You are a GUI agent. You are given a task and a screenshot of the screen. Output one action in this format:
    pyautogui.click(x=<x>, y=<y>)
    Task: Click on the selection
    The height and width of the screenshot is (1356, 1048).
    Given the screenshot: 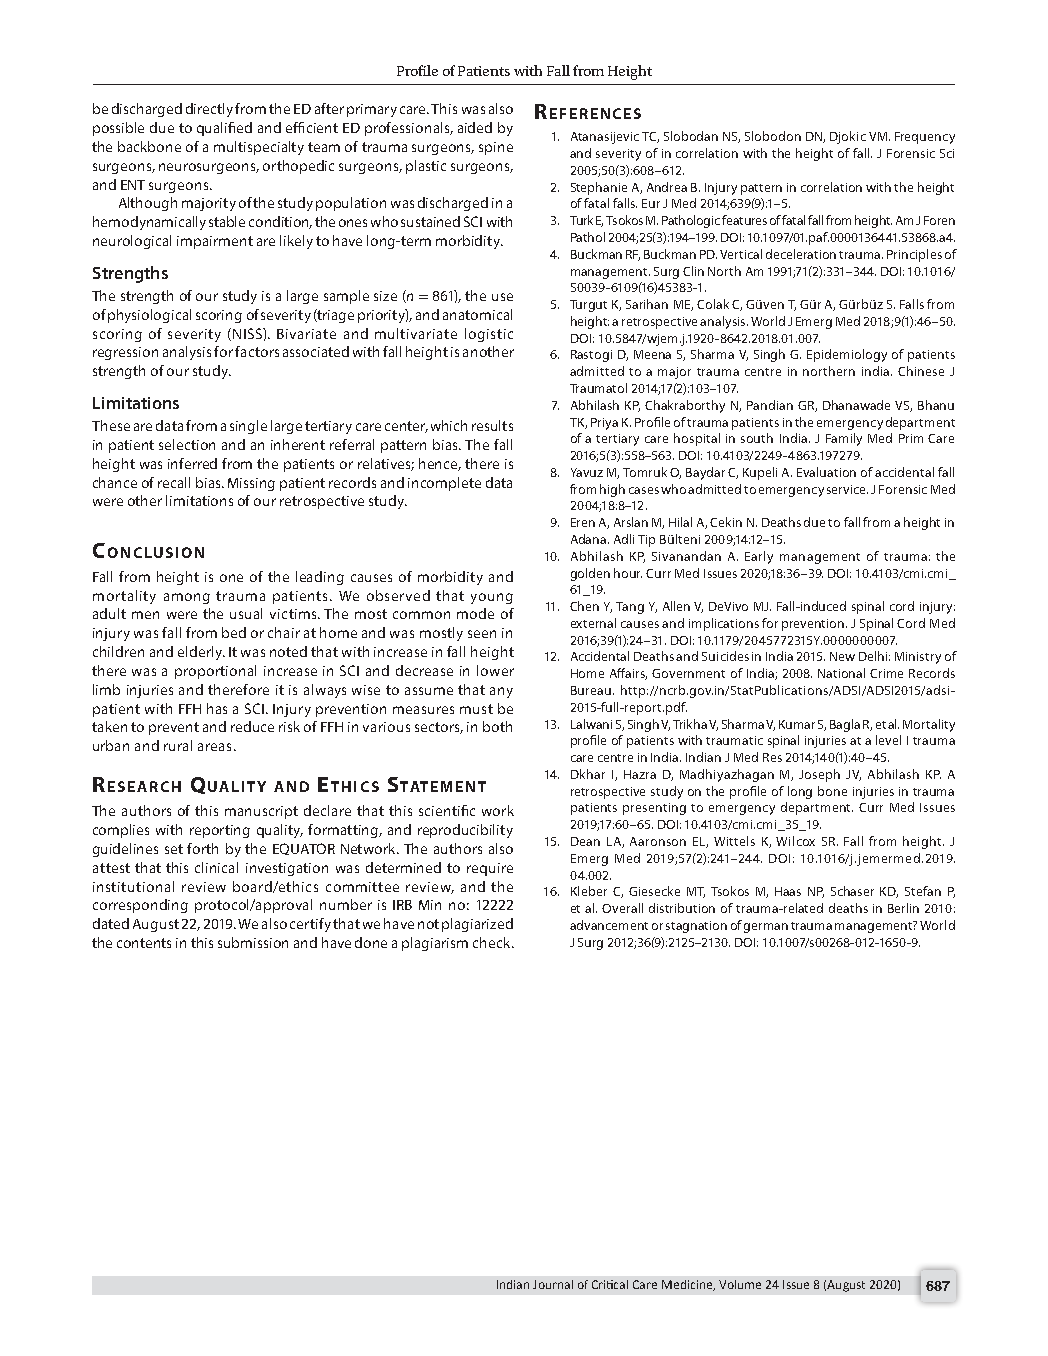 What is the action you would take?
    pyautogui.click(x=187, y=444)
